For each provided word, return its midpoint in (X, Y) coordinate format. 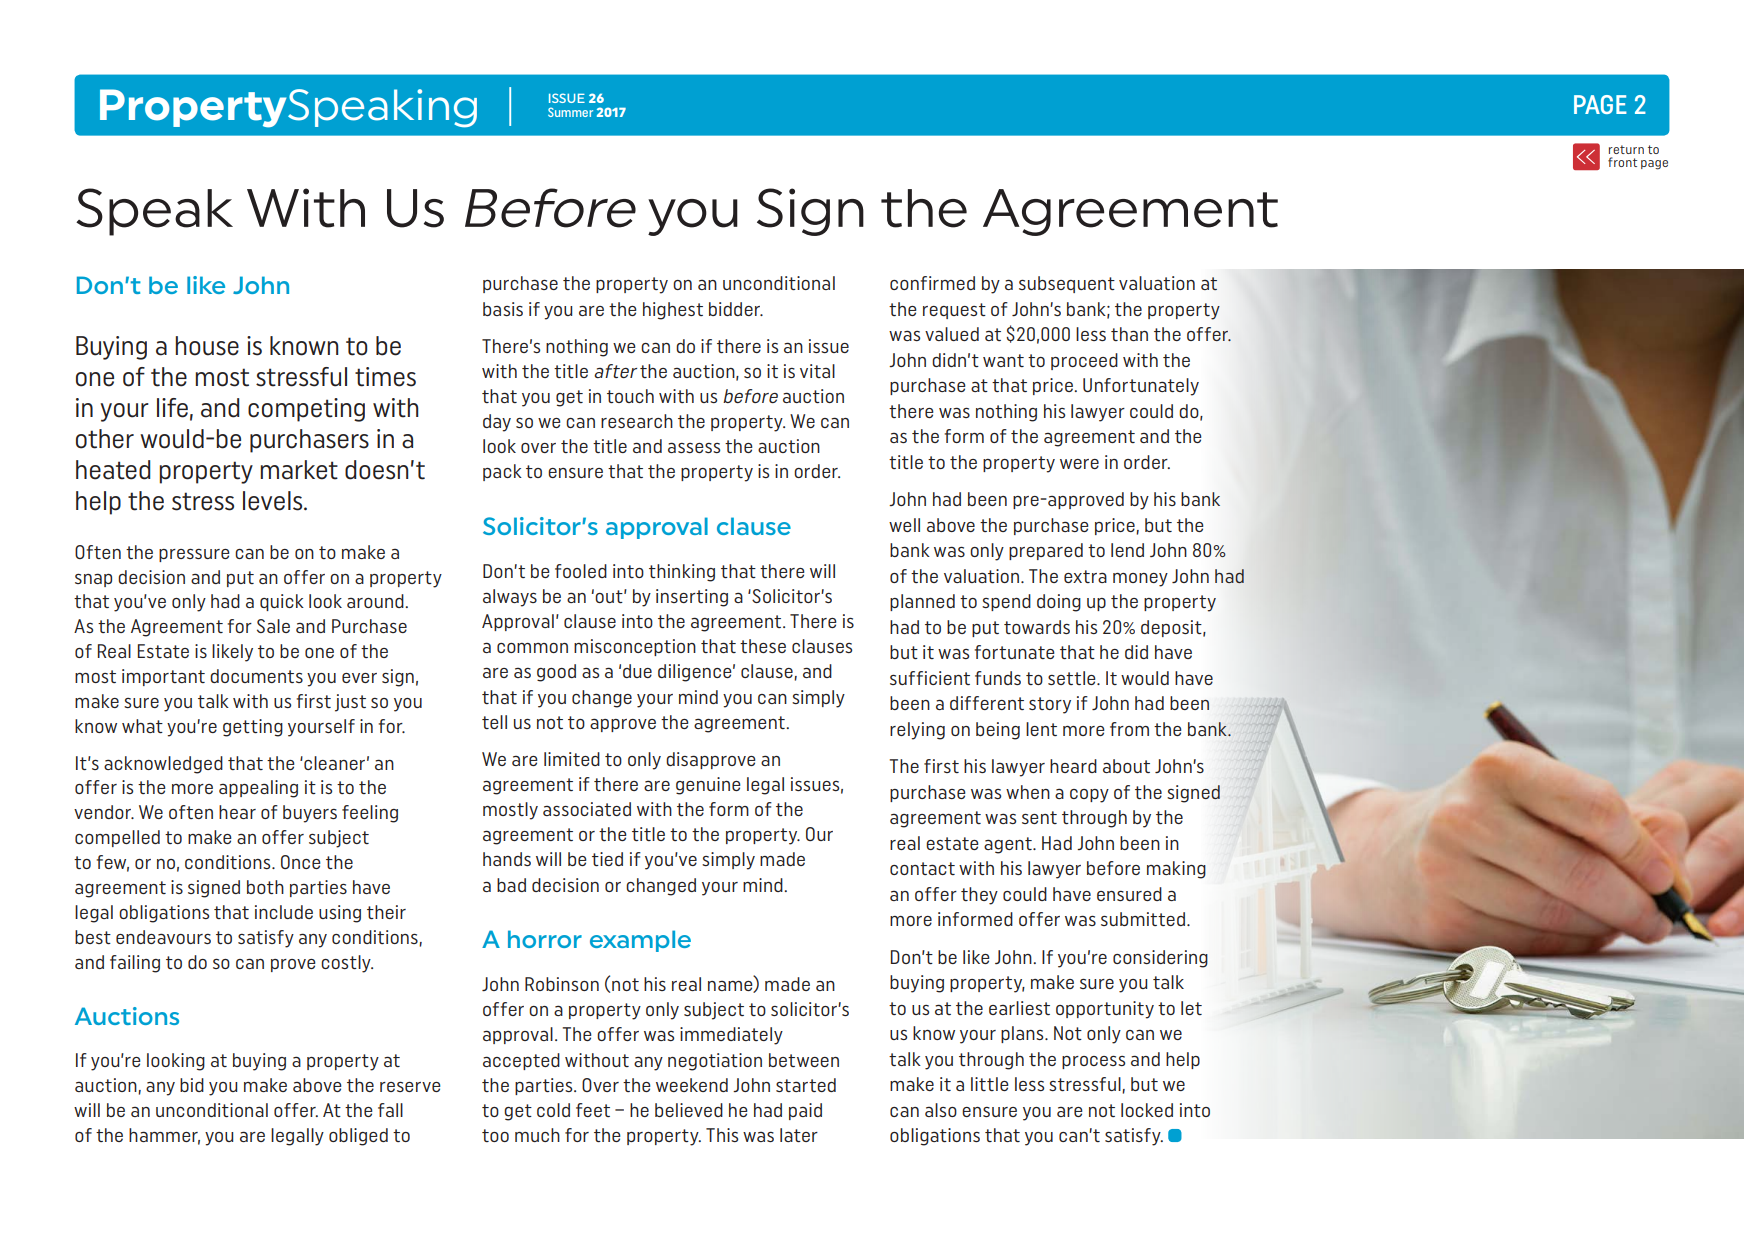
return (1626, 149)
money (1140, 580)
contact (922, 868)
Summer (570, 112)
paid (805, 1111)
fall (390, 1110)
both (265, 887)
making (1176, 870)
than (1129, 334)
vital (817, 371)
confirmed (932, 283)
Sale (273, 626)
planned (922, 602)
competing (306, 410)
